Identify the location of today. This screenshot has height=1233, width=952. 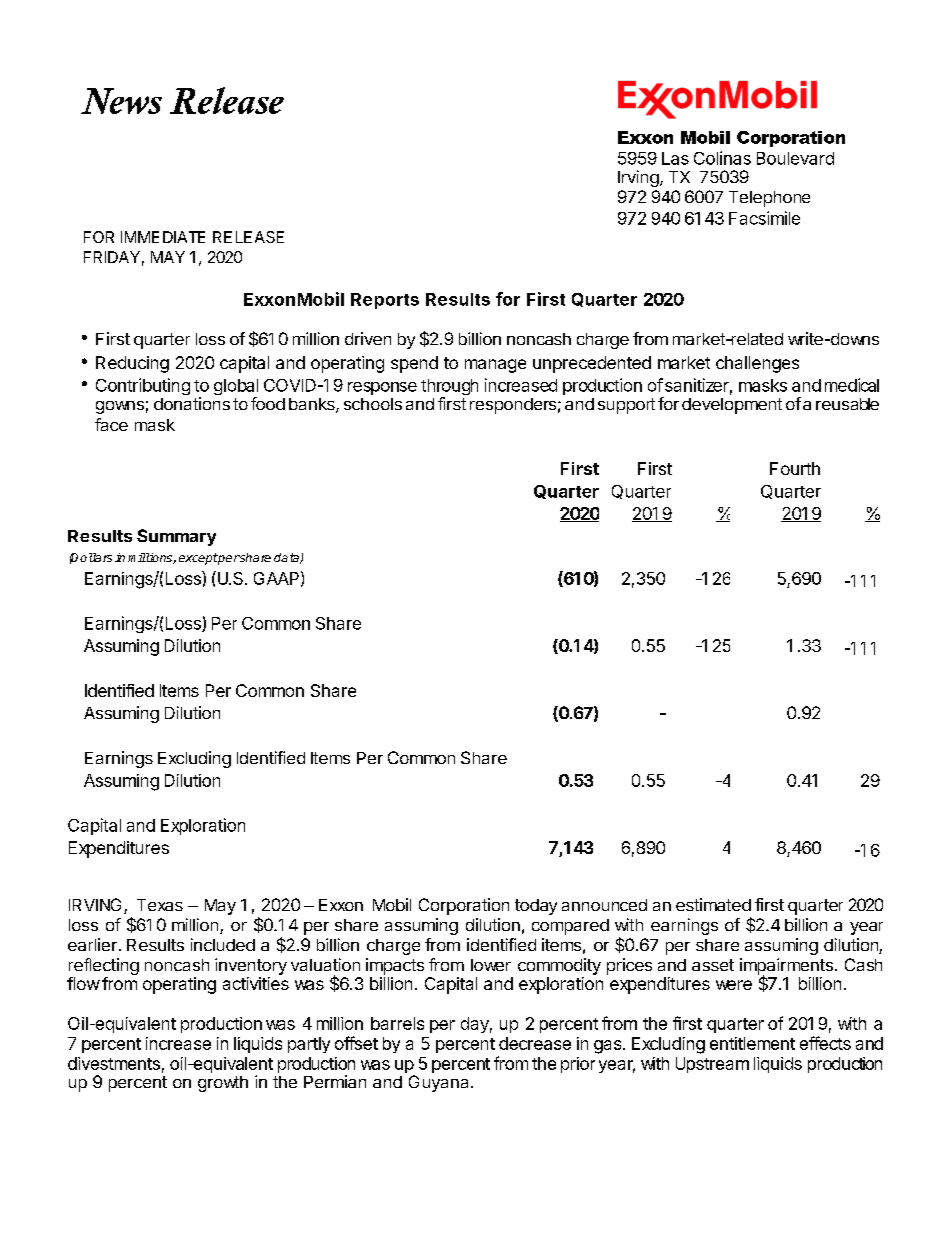
(536, 907).
